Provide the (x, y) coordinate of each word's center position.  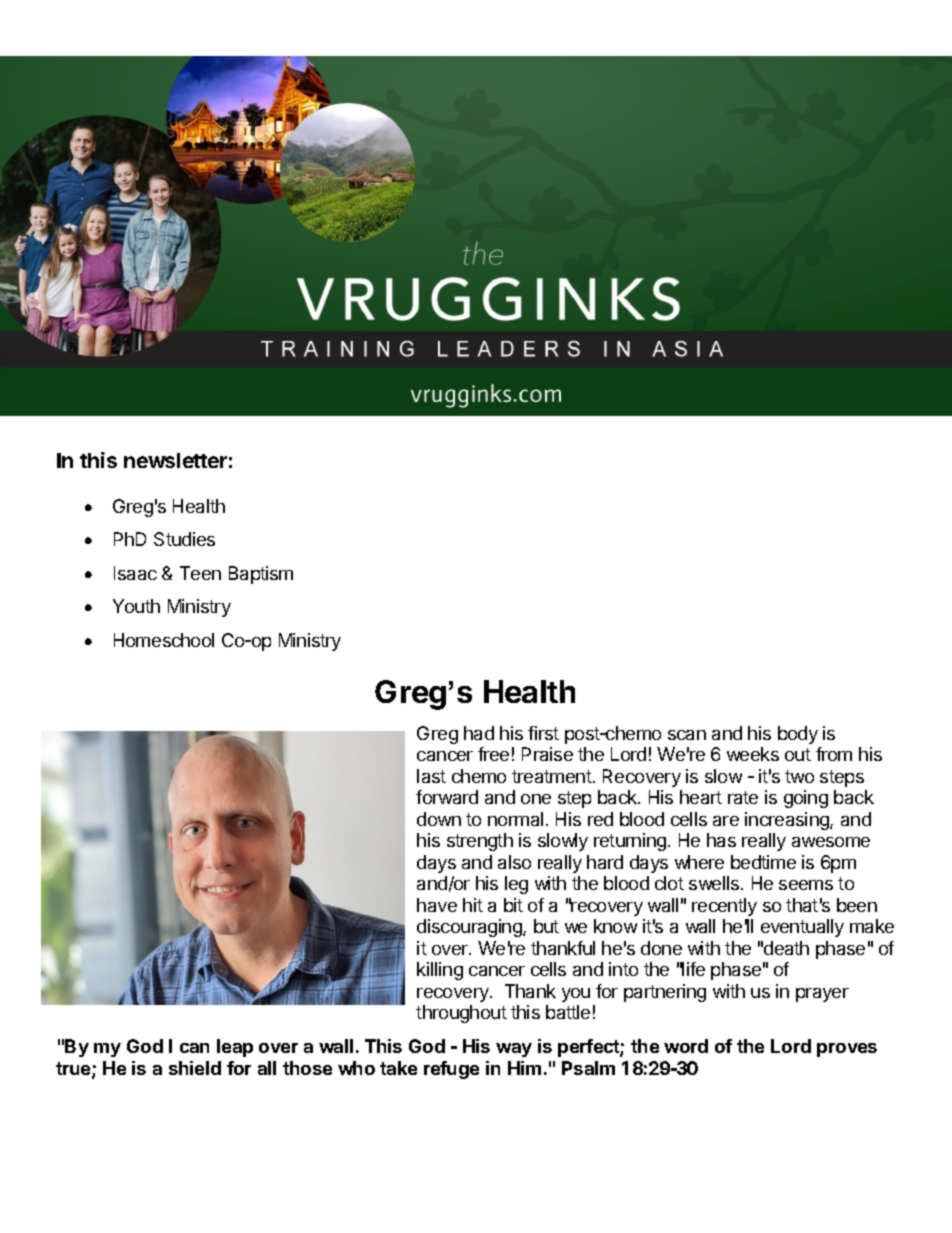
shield (195, 1068)
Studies (184, 539)
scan (687, 735)
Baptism (261, 575)
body (798, 735)
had (479, 733)
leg (516, 885)
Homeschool (164, 640)
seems (806, 885)
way (514, 1050)
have (437, 905)
